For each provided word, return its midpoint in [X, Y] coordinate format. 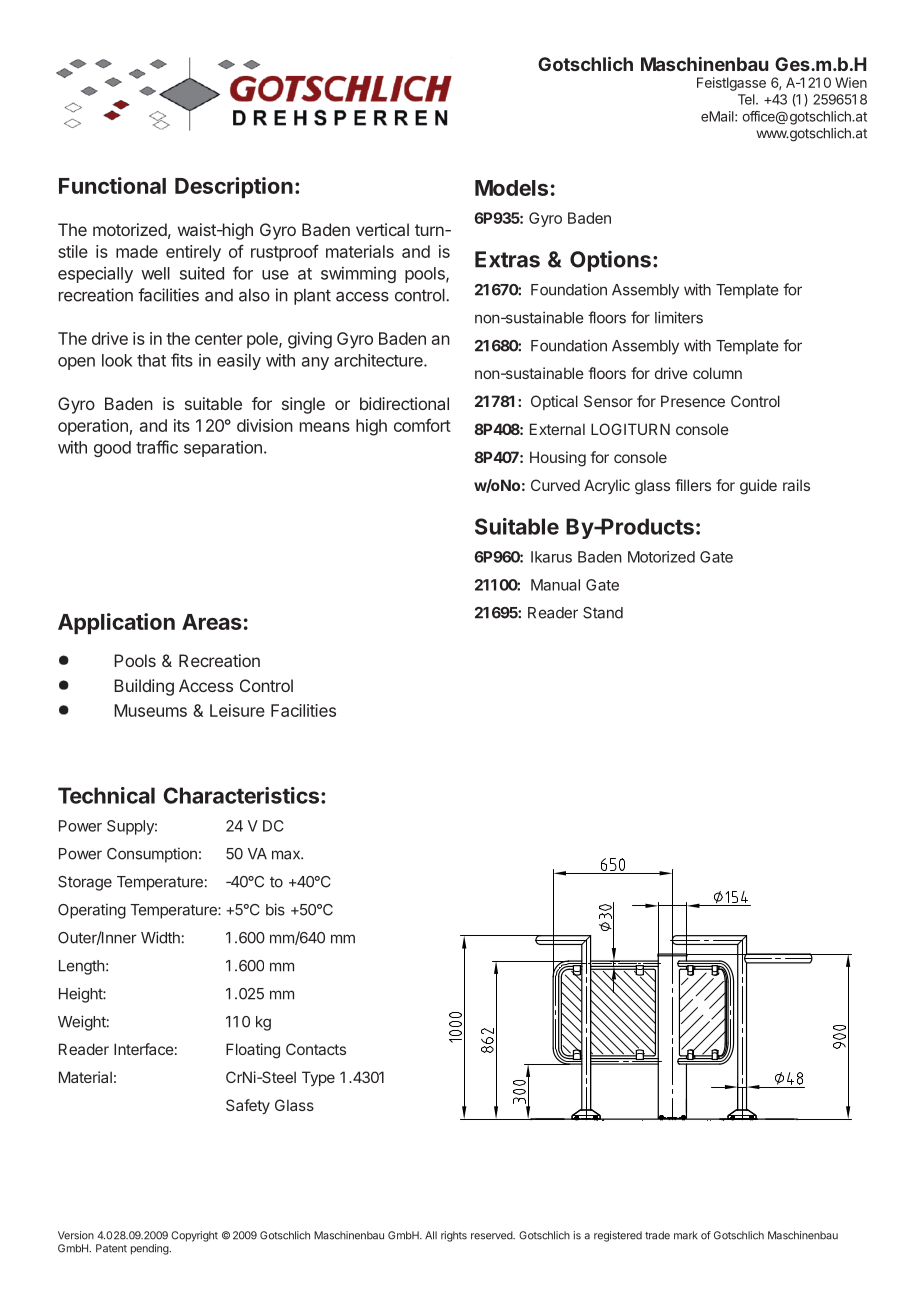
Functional [112, 185]
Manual [555, 585]
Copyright [194, 1236]
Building [144, 687]
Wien [851, 82]
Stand [603, 613]
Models [511, 188]
